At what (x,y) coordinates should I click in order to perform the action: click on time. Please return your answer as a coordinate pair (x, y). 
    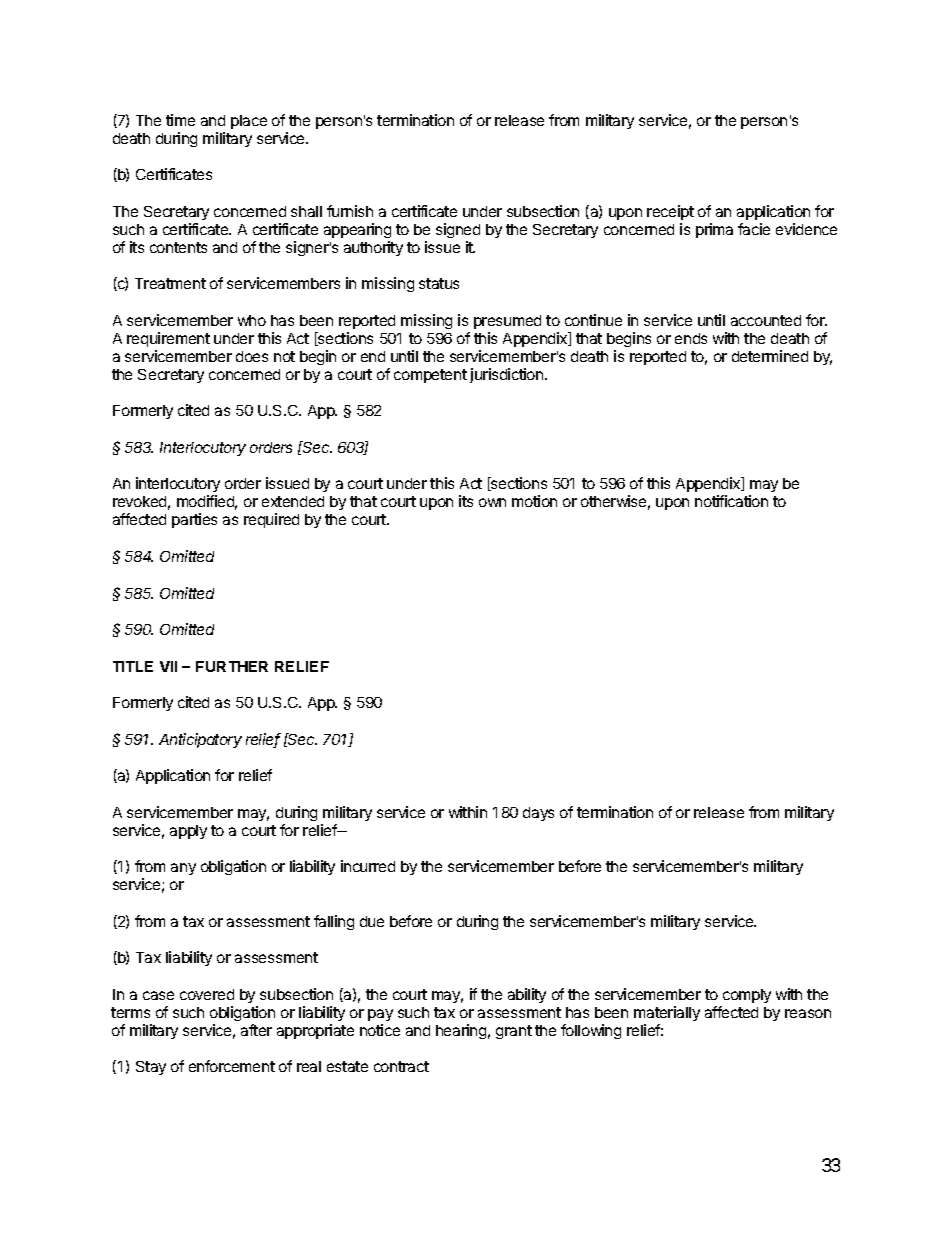
    Looking at the image, I should click on (180, 120).
